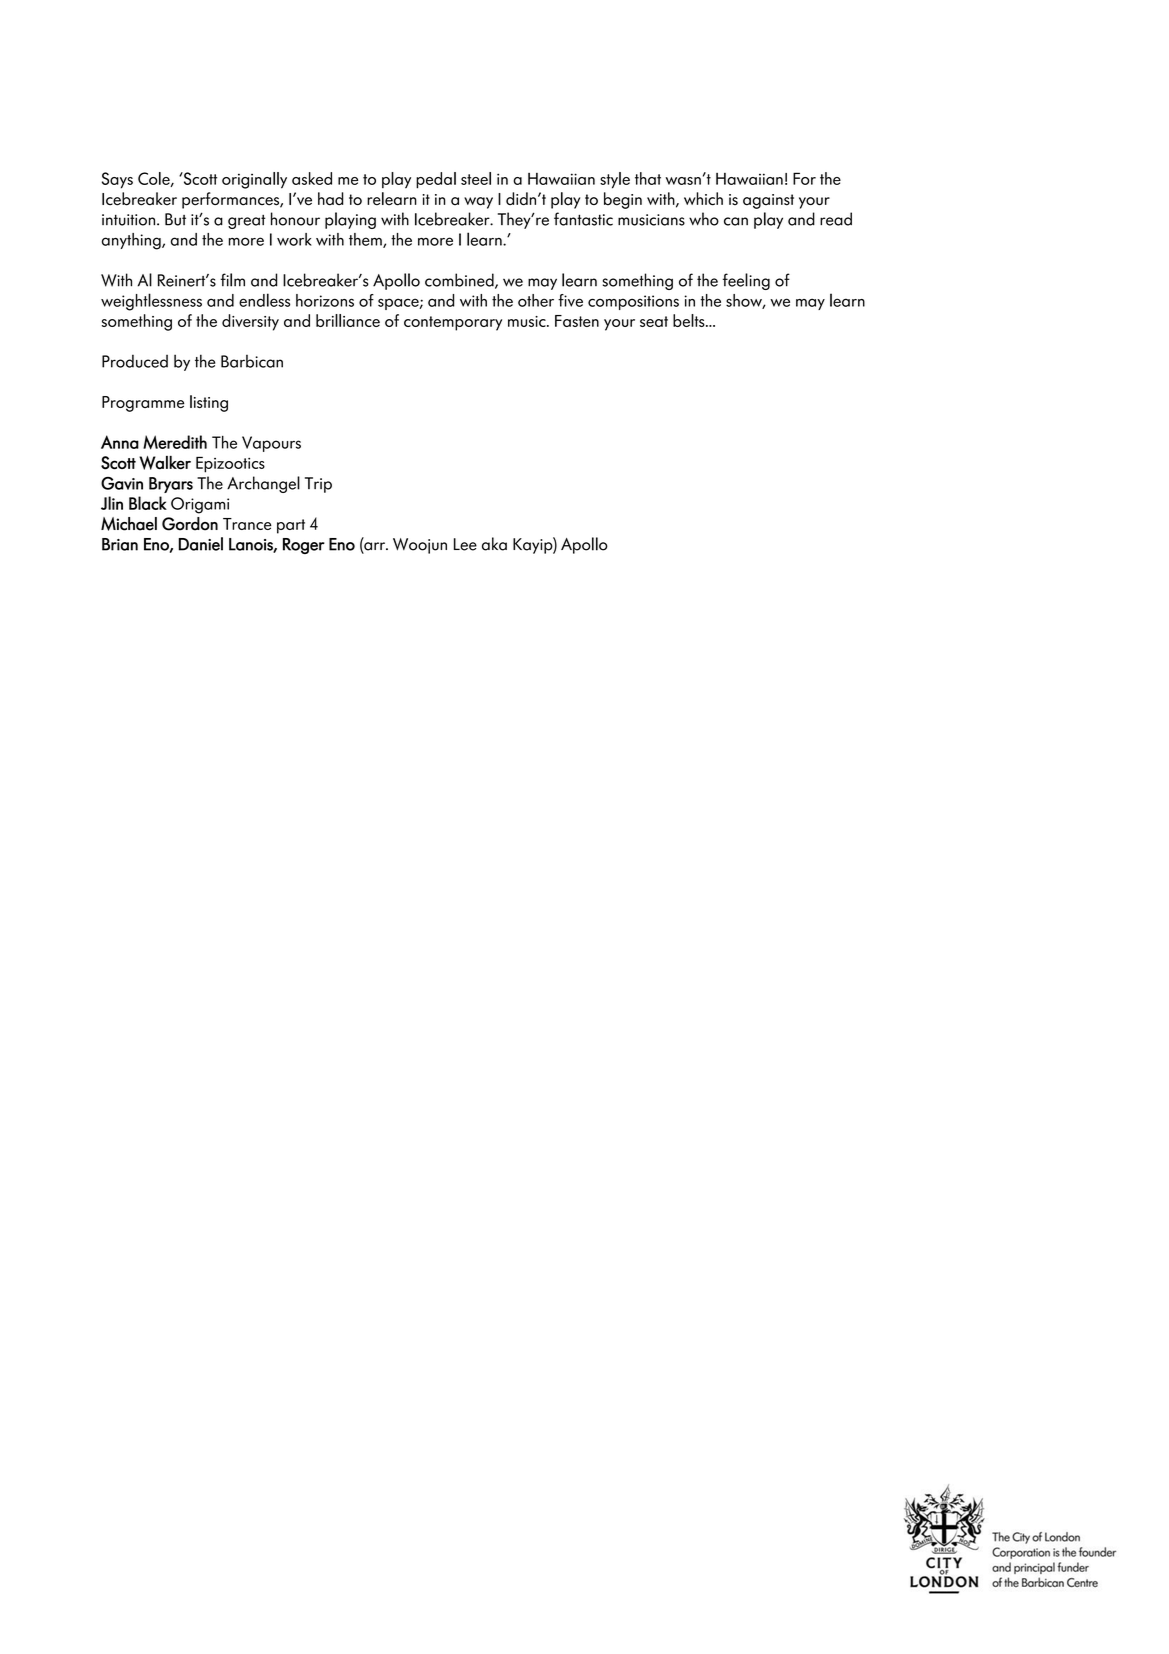  Describe the element at coordinates (494, 544) in the screenshot. I see `aka` at that location.
